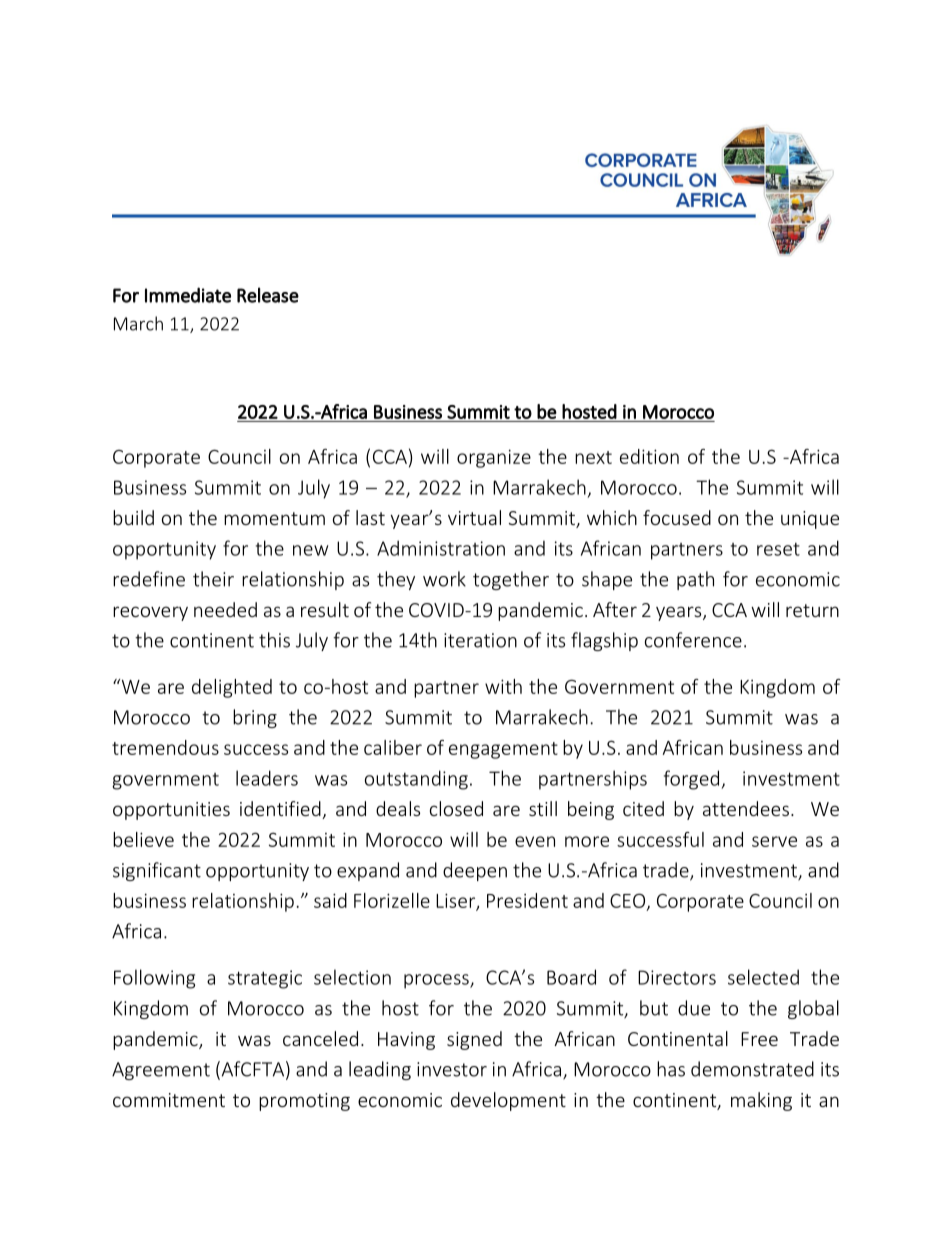 This screenshot has height=1233, width=952. What do you see at coordinates (456, 808) in the screenshot?
I see `closed` at bounding box center [456, 808].
